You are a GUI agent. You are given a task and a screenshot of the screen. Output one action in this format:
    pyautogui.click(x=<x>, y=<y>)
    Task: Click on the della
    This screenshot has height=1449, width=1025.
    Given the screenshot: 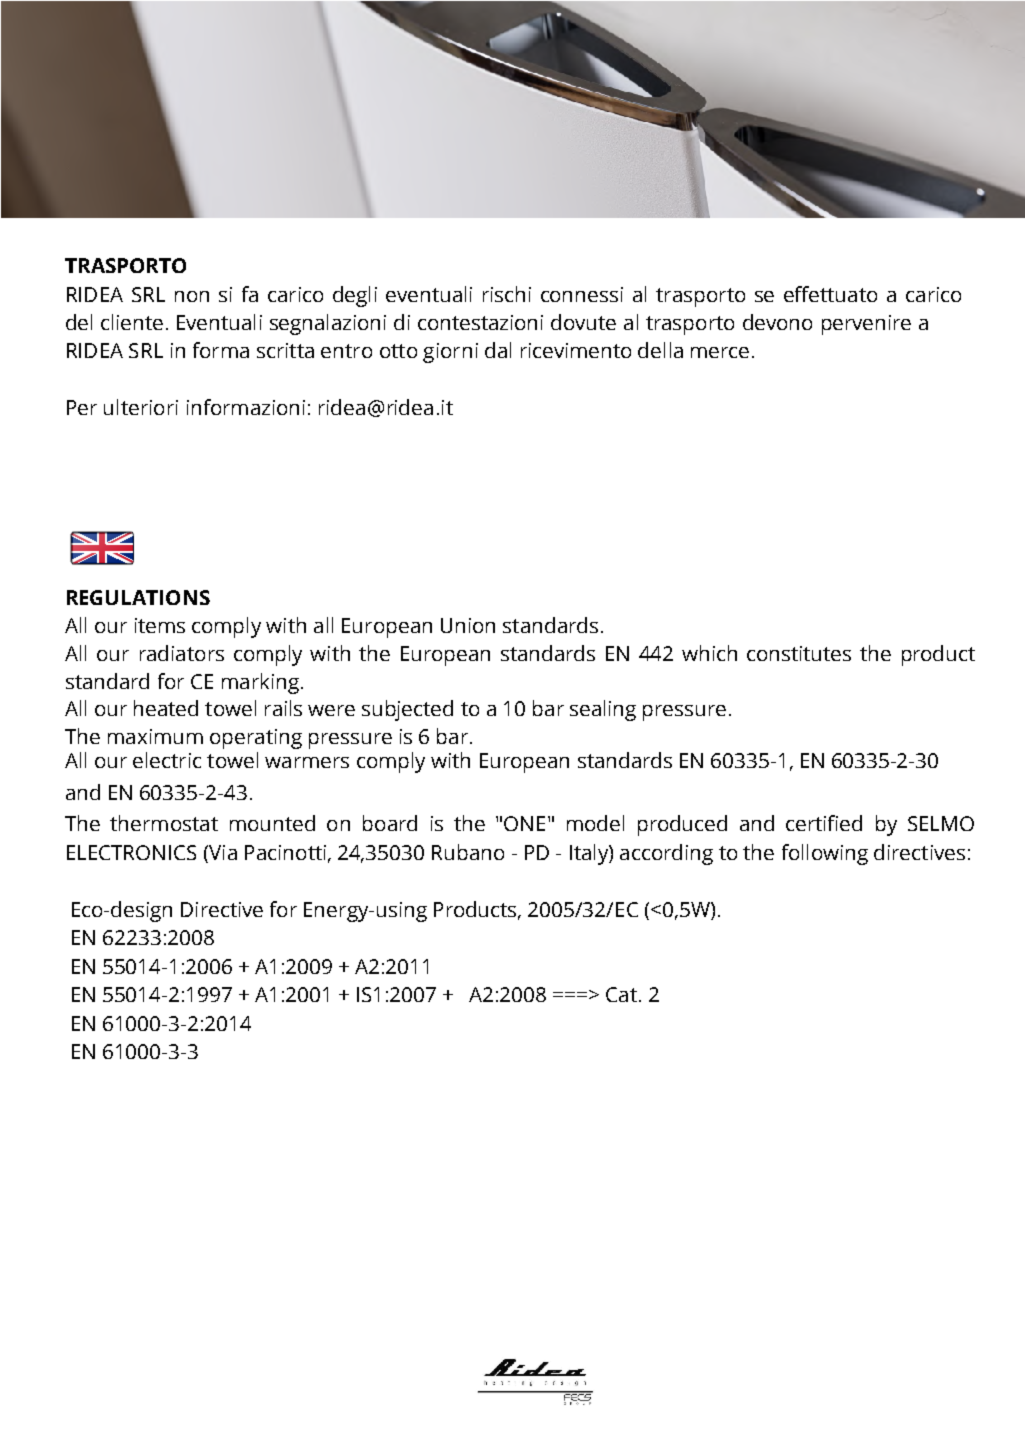 What is the action you would take?
    pyautogui.click(x=660, y=350)
